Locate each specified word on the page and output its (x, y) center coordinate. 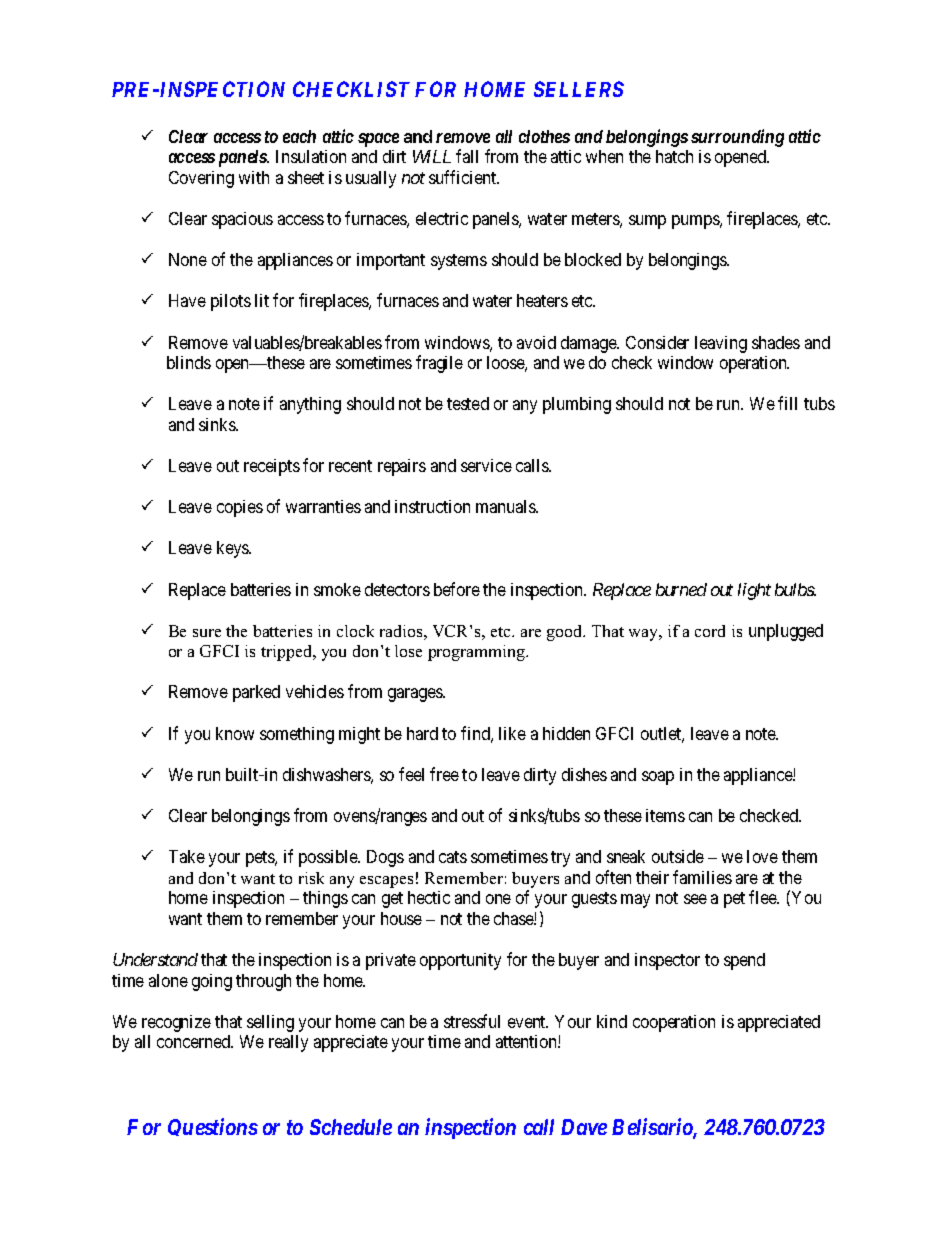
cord (710, 631)
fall (467, 156)
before (457, 589)
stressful (472, 1021)
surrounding (737, 138)
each (299, 136)
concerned (195, 1041)
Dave (584, 1127)
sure (207, 633)
